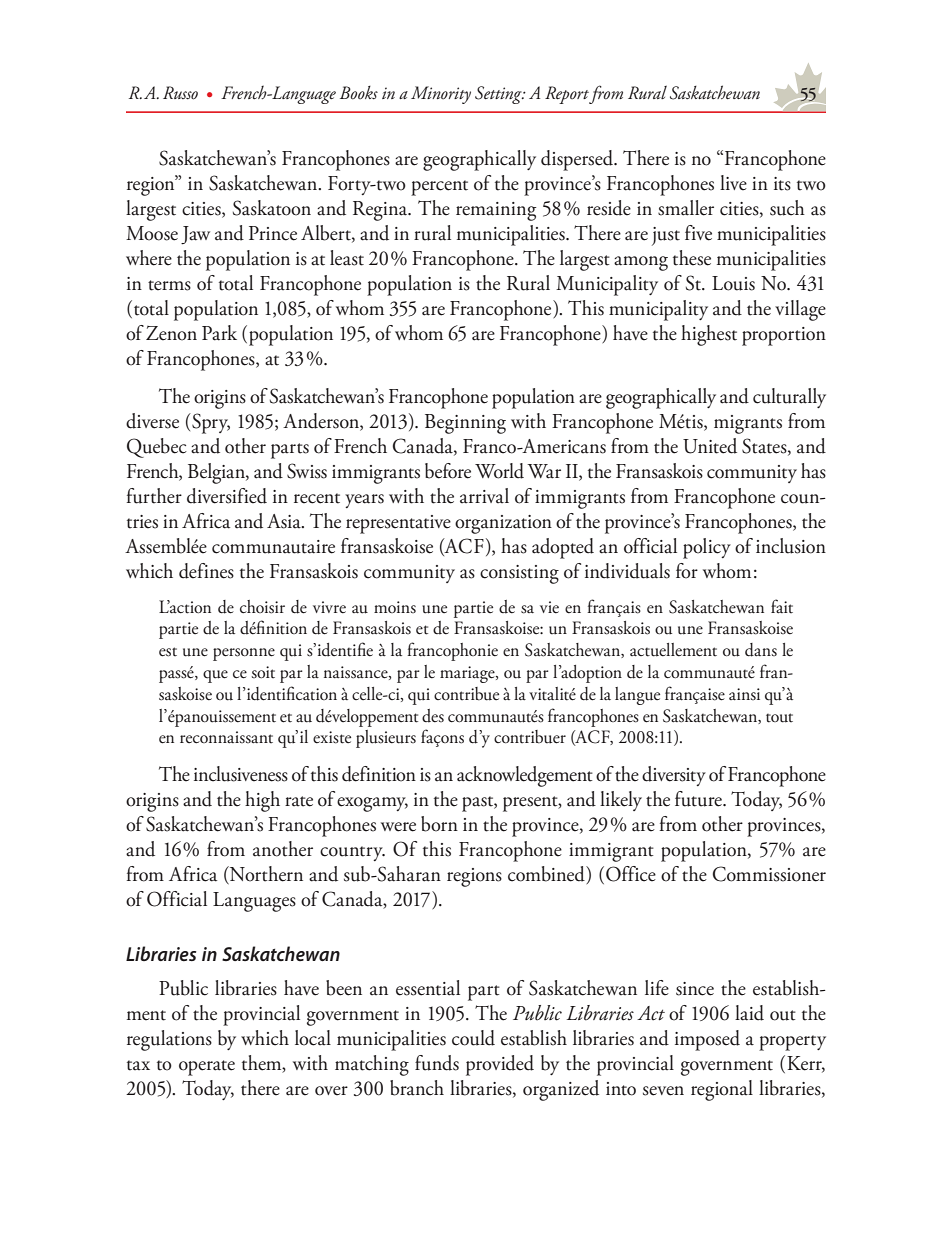 This document has width=952, height=1233. Describe the element at coordinates (699, 799) in the document. I see `future` at that location.
